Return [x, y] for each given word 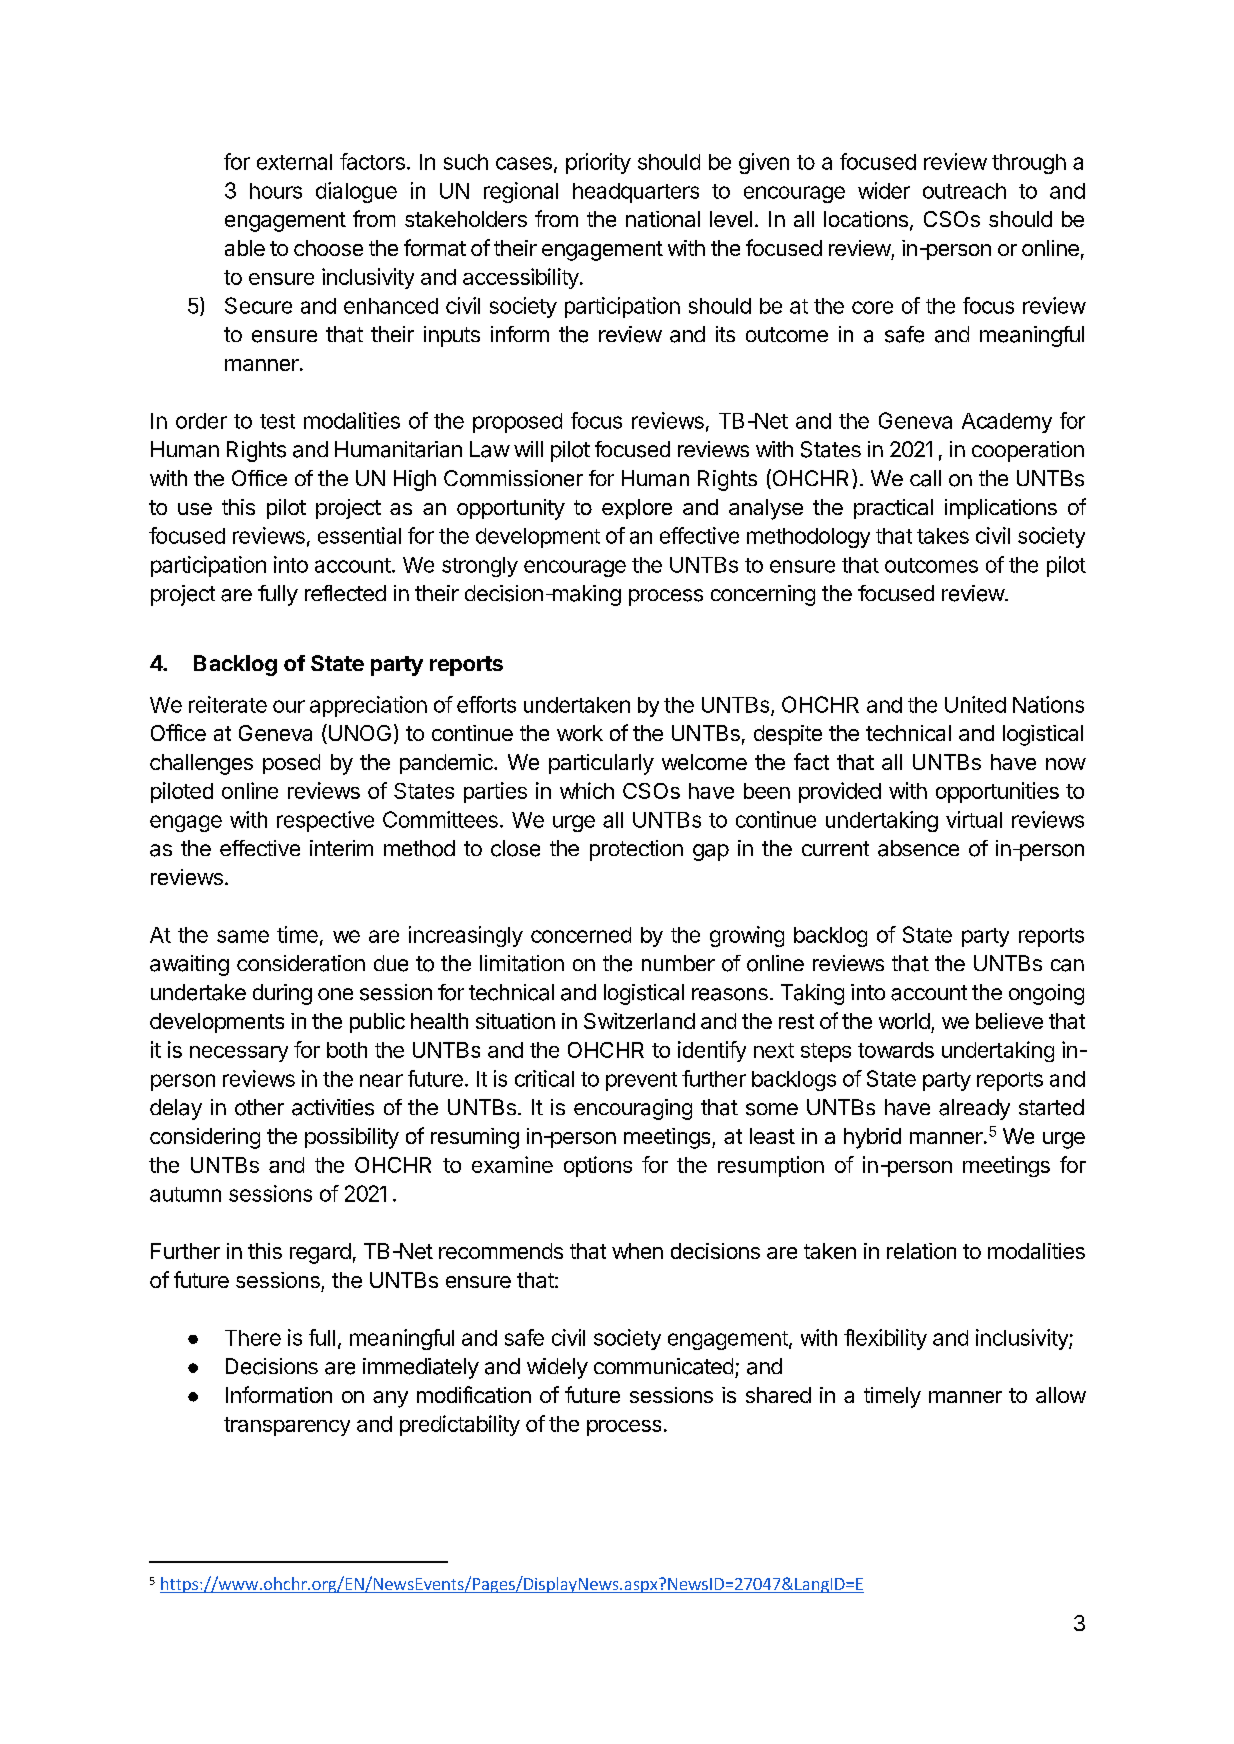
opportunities [997, 792]
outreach [964, 191]
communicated [663, 1366]
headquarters [636, 193]
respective [325, 821]
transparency [287, 1426]
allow [1061, 1395]
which [587, 790]
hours [276, 191]
